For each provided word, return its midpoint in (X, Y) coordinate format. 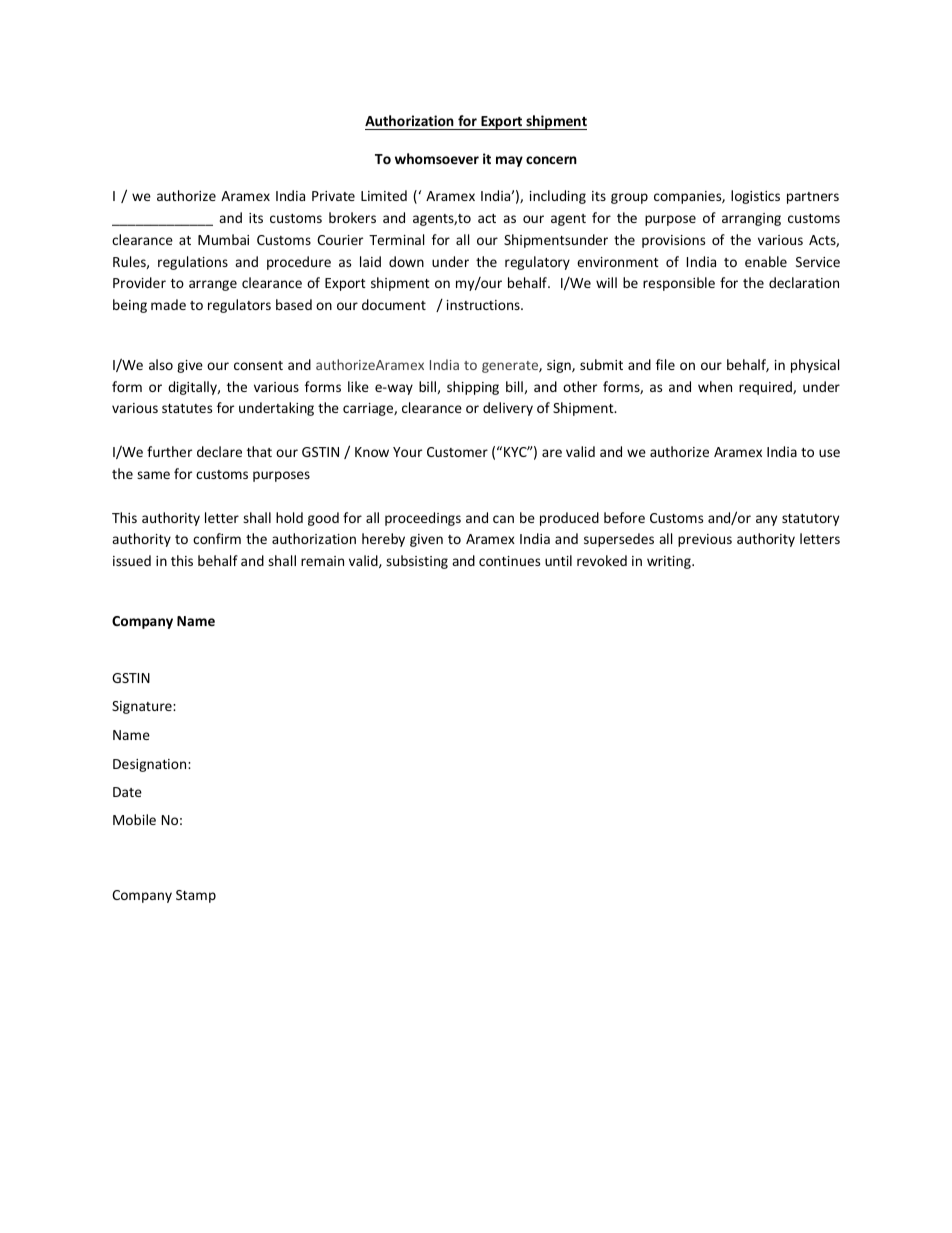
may (509, 161)
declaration (804, 282)
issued (132, 560)
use (829, 453)
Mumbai (223, 239)
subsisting (417, 562)
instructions (484, 305)
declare (219, 451)
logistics (755, 197)
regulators (239, 306)
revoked (602, 560)
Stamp (196, 896)
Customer (457, 452)
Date (127, 792)
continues (509, 561)
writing (670, 562)
